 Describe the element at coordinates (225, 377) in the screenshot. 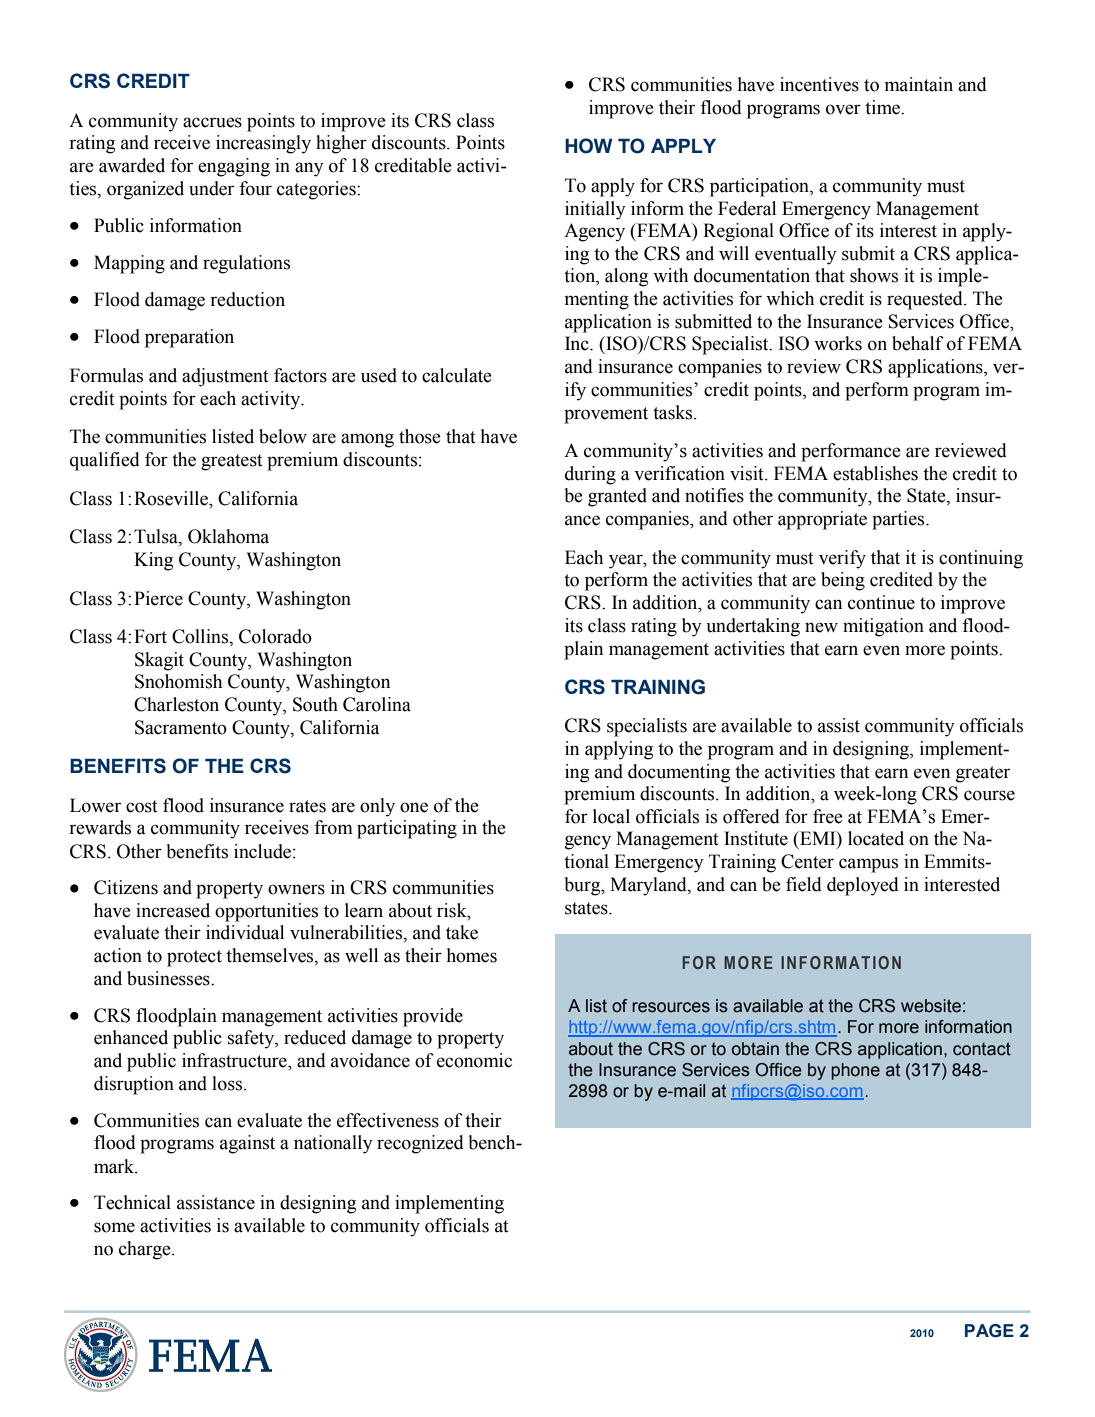

I see `adjustment` at that location.
